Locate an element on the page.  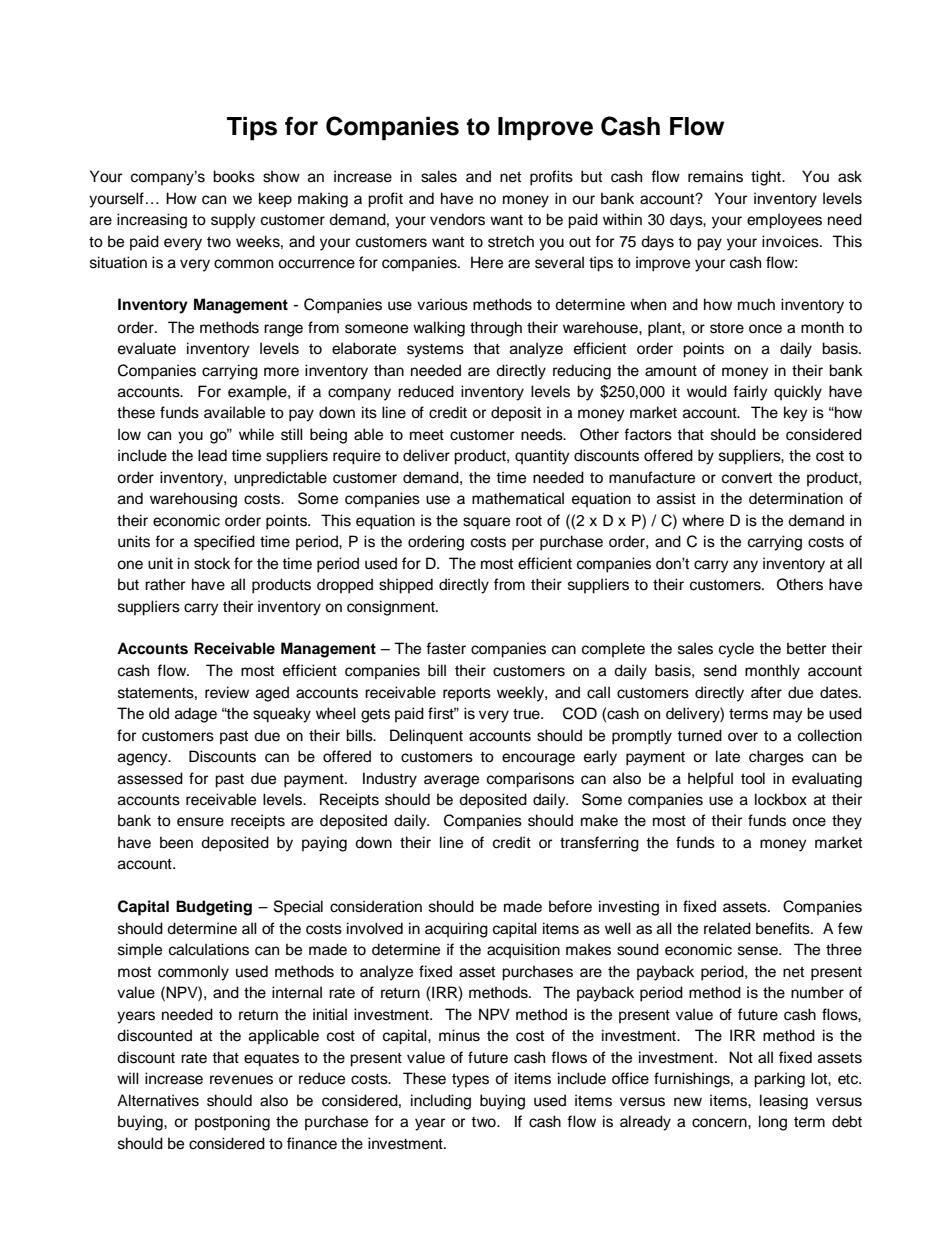
postponing is located at coordinates (232, 1123).
